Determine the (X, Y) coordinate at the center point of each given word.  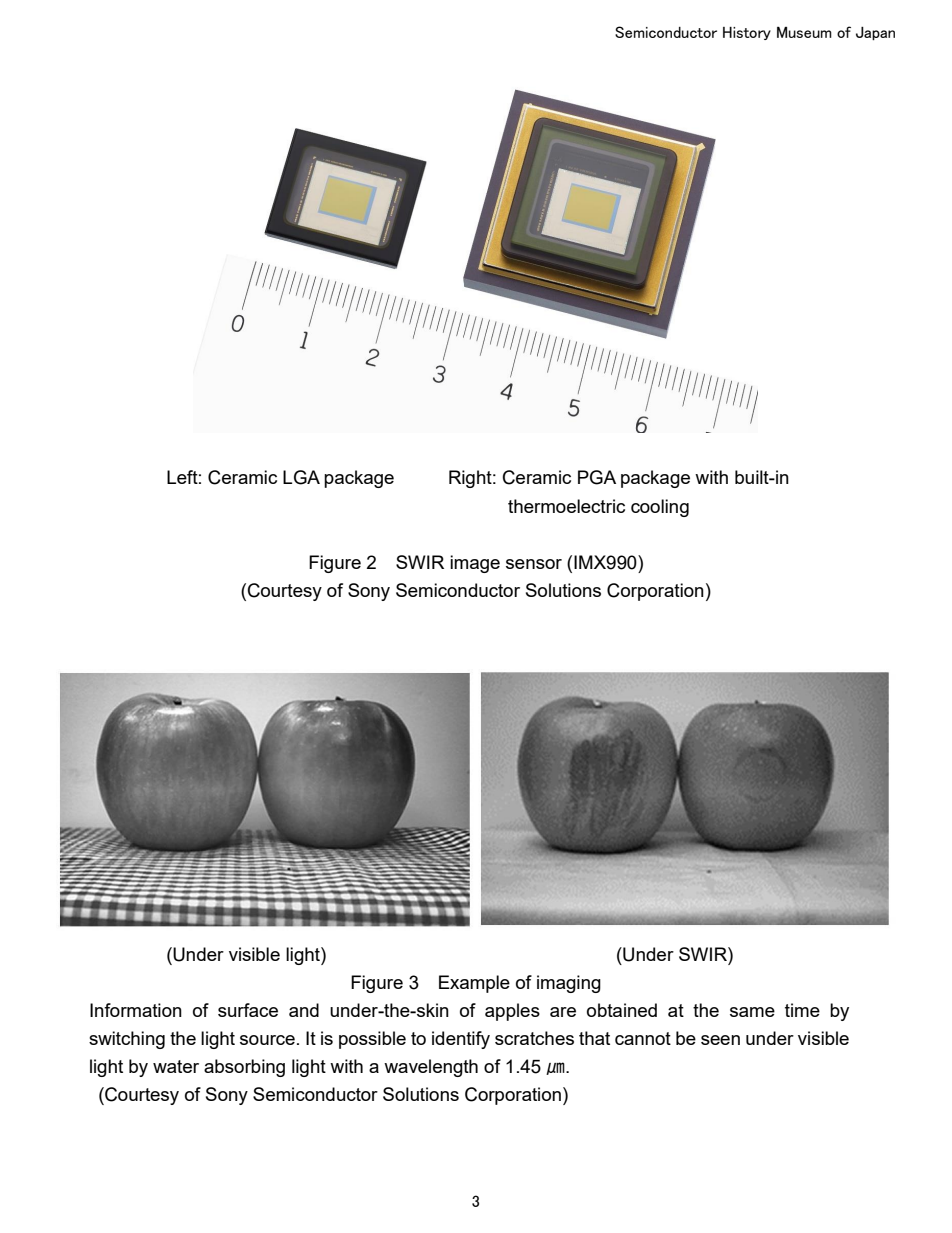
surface (248, 1010)
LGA (301, 477)
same (752, 1012)
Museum (804, 32)
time (802, 1010)
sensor (534, 564)
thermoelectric (566, 506)
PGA (597, 477)
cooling (660, 508)
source (267, 1040)
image (475, 564)
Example (474, 984)
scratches (534, 1038)
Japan (875, 33)
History (747, 33)
